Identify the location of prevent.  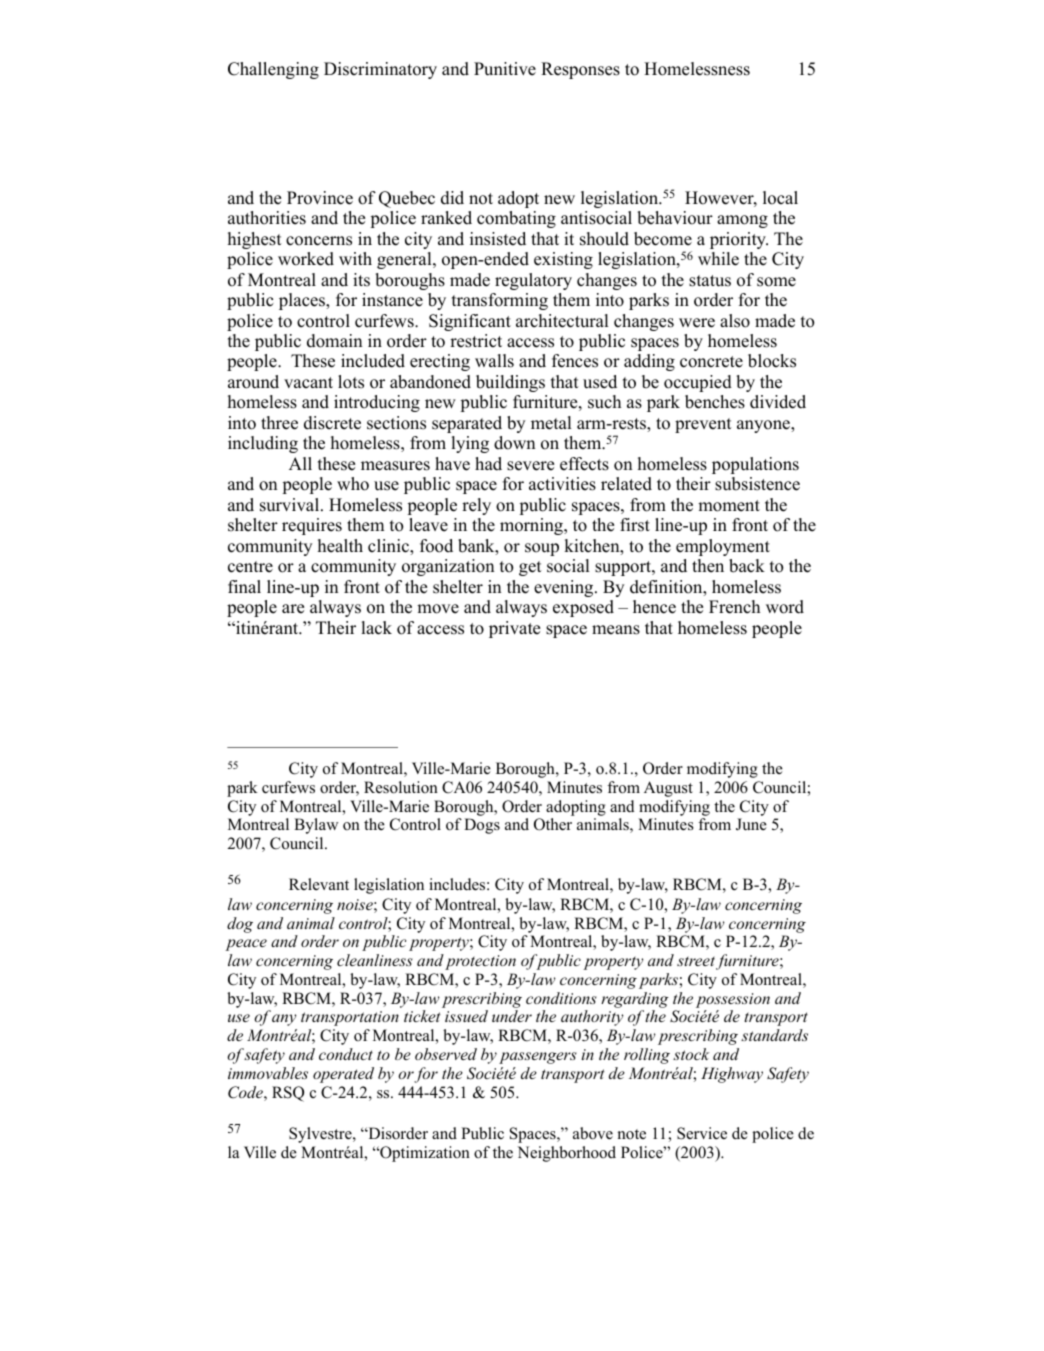
(703, 425).
